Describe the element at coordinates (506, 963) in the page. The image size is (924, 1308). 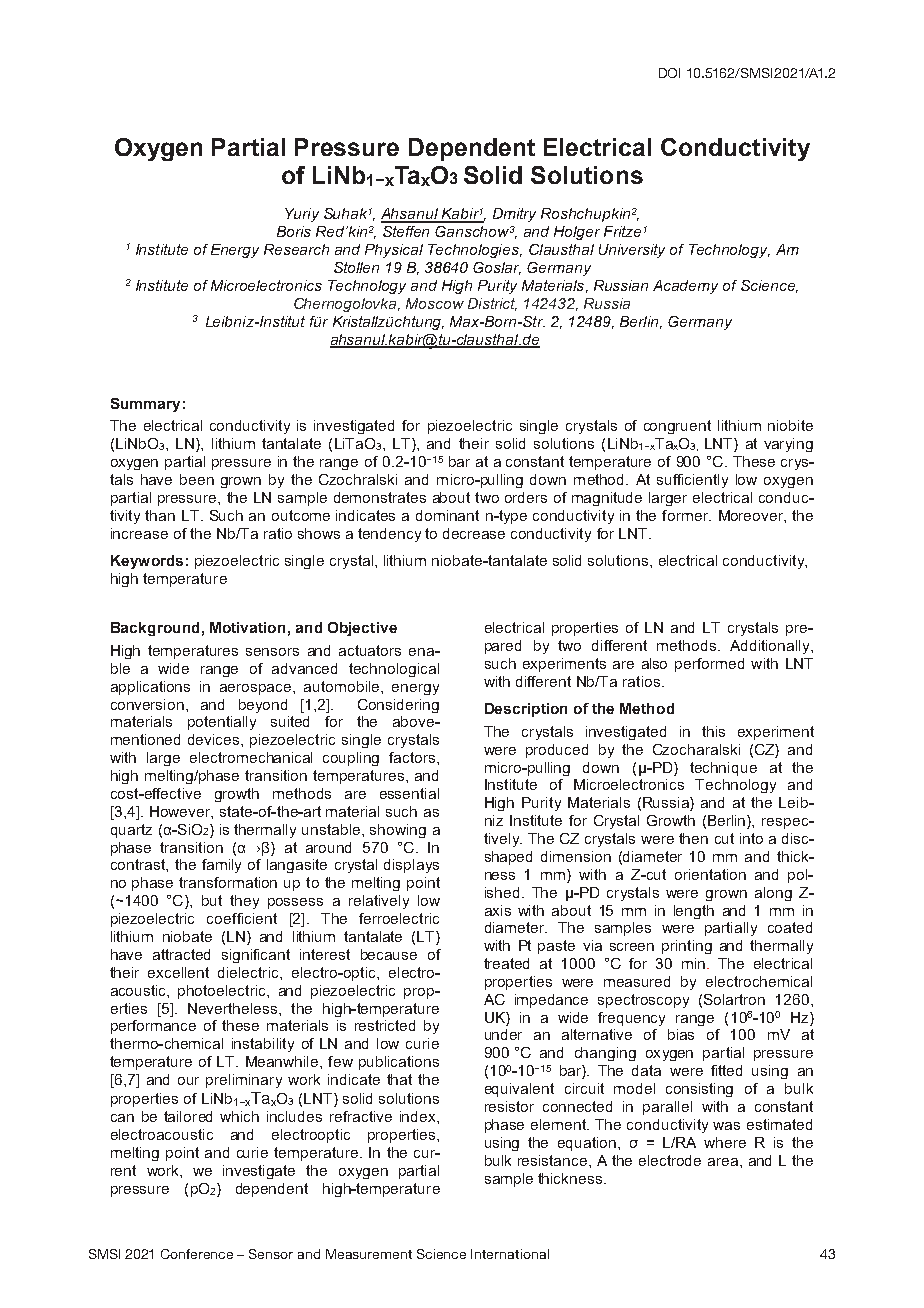
I see `treated` at that location.
